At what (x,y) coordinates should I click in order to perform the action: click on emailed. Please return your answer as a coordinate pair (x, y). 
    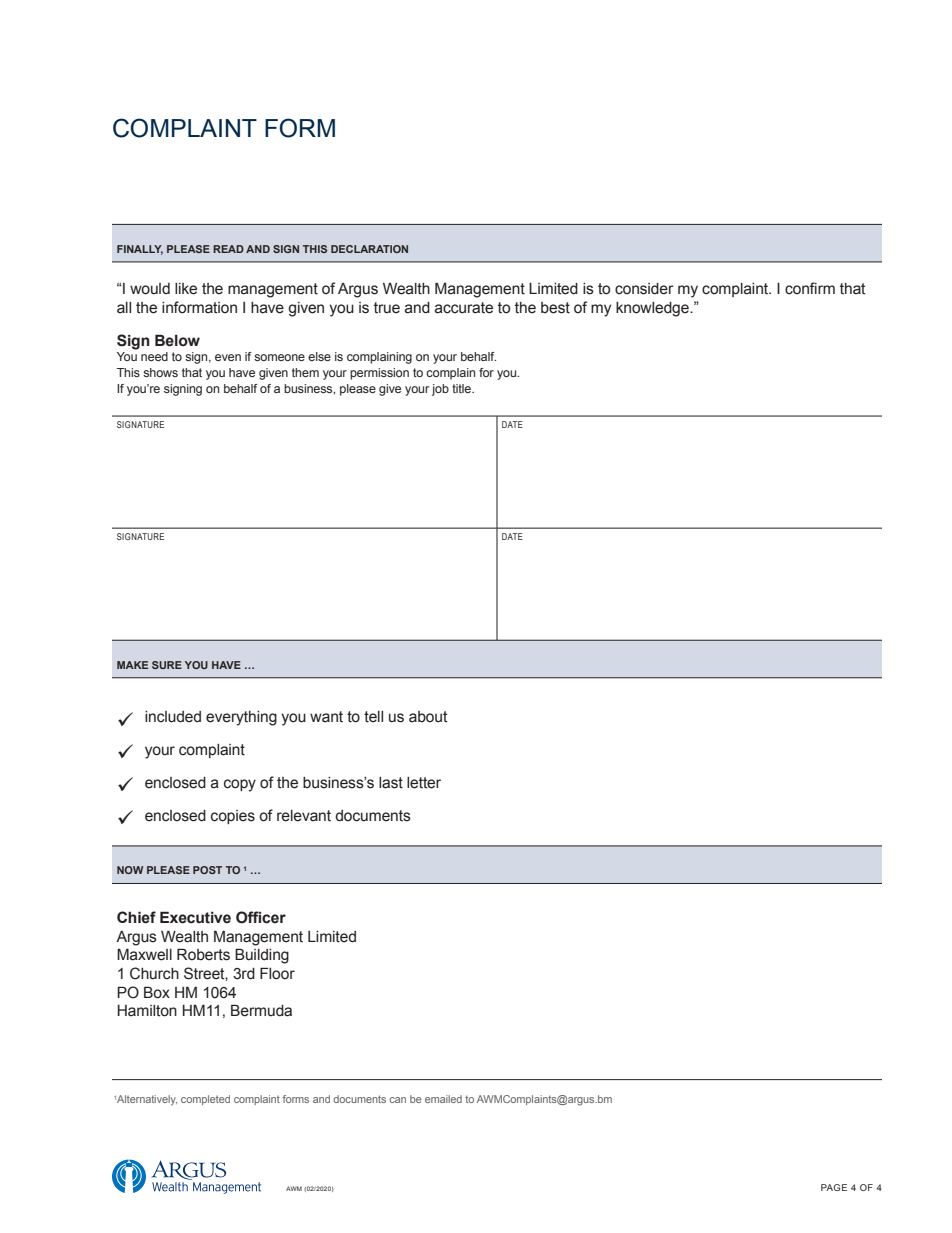
    Looking at the image, I should click on (443, 1099).
